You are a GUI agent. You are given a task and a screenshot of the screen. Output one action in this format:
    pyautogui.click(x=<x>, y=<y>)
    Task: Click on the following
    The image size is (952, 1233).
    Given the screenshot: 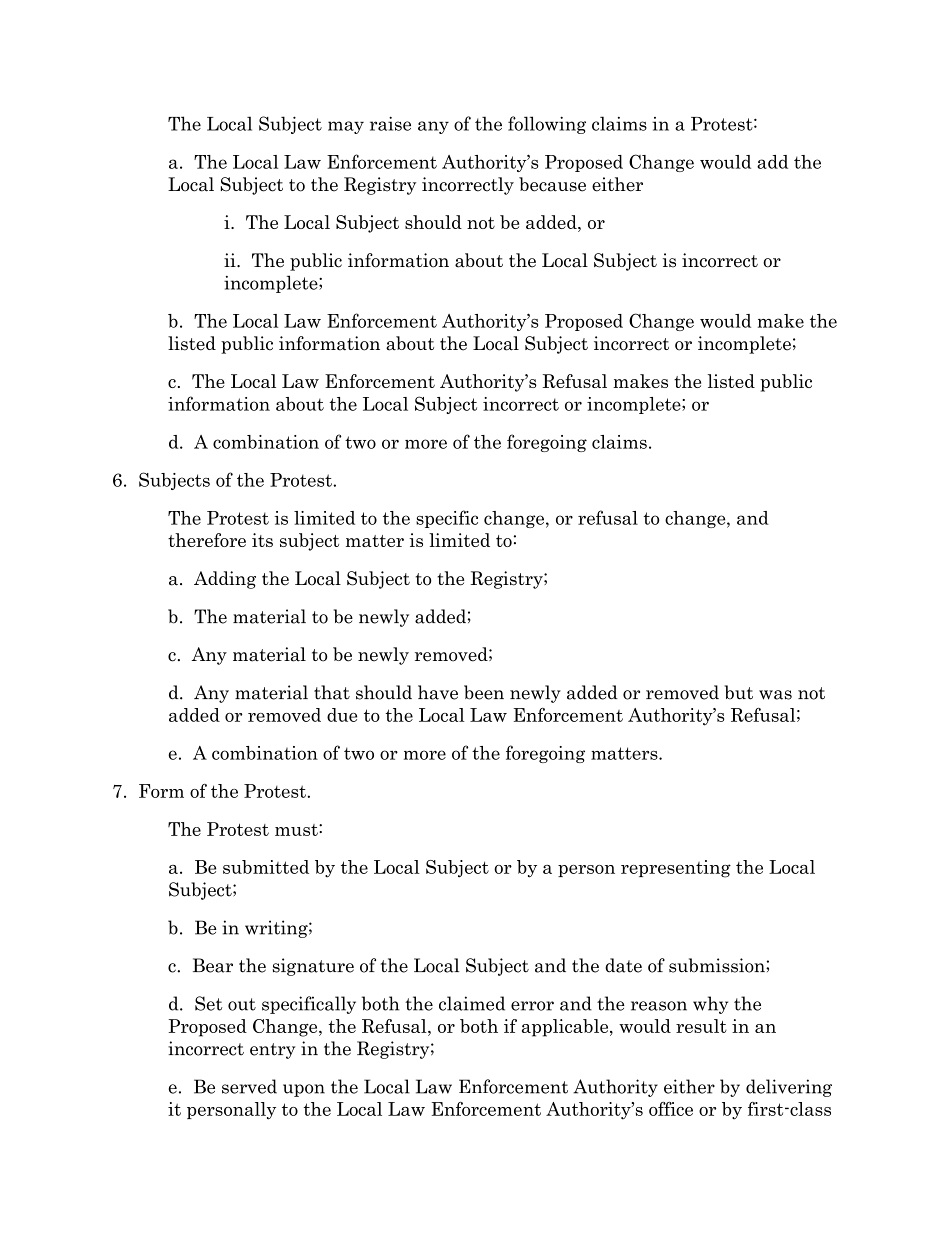 What is the action you would take?
    pyautogui.click(x=547, y=125)
